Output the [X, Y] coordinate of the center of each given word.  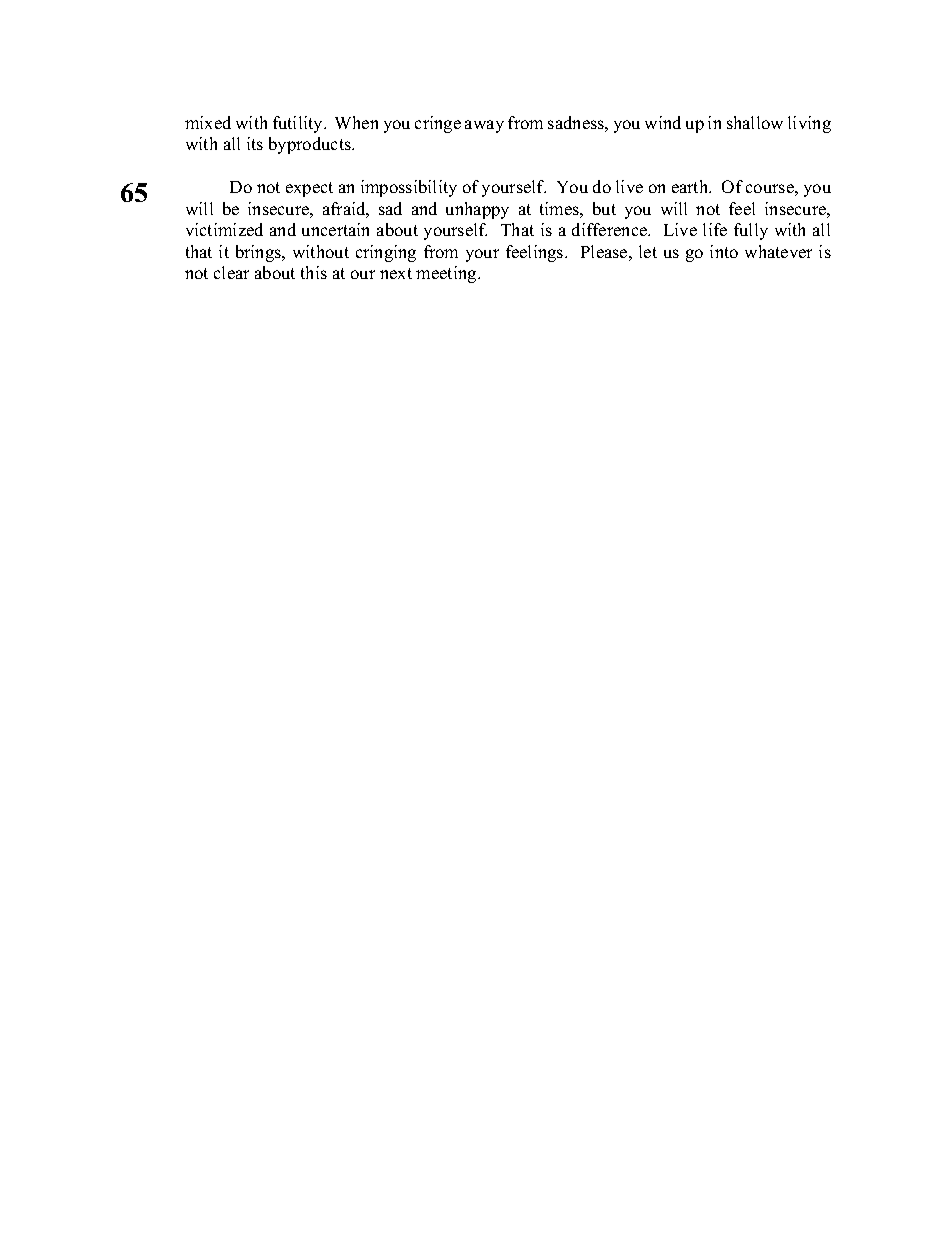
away [484, 126]
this [314, 272]
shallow [755, 122]
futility [299, 124]
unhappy [477, 210]
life [715, 229]
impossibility [409, 188]
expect [309, 189]
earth [691, 186]
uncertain [335, 229]
